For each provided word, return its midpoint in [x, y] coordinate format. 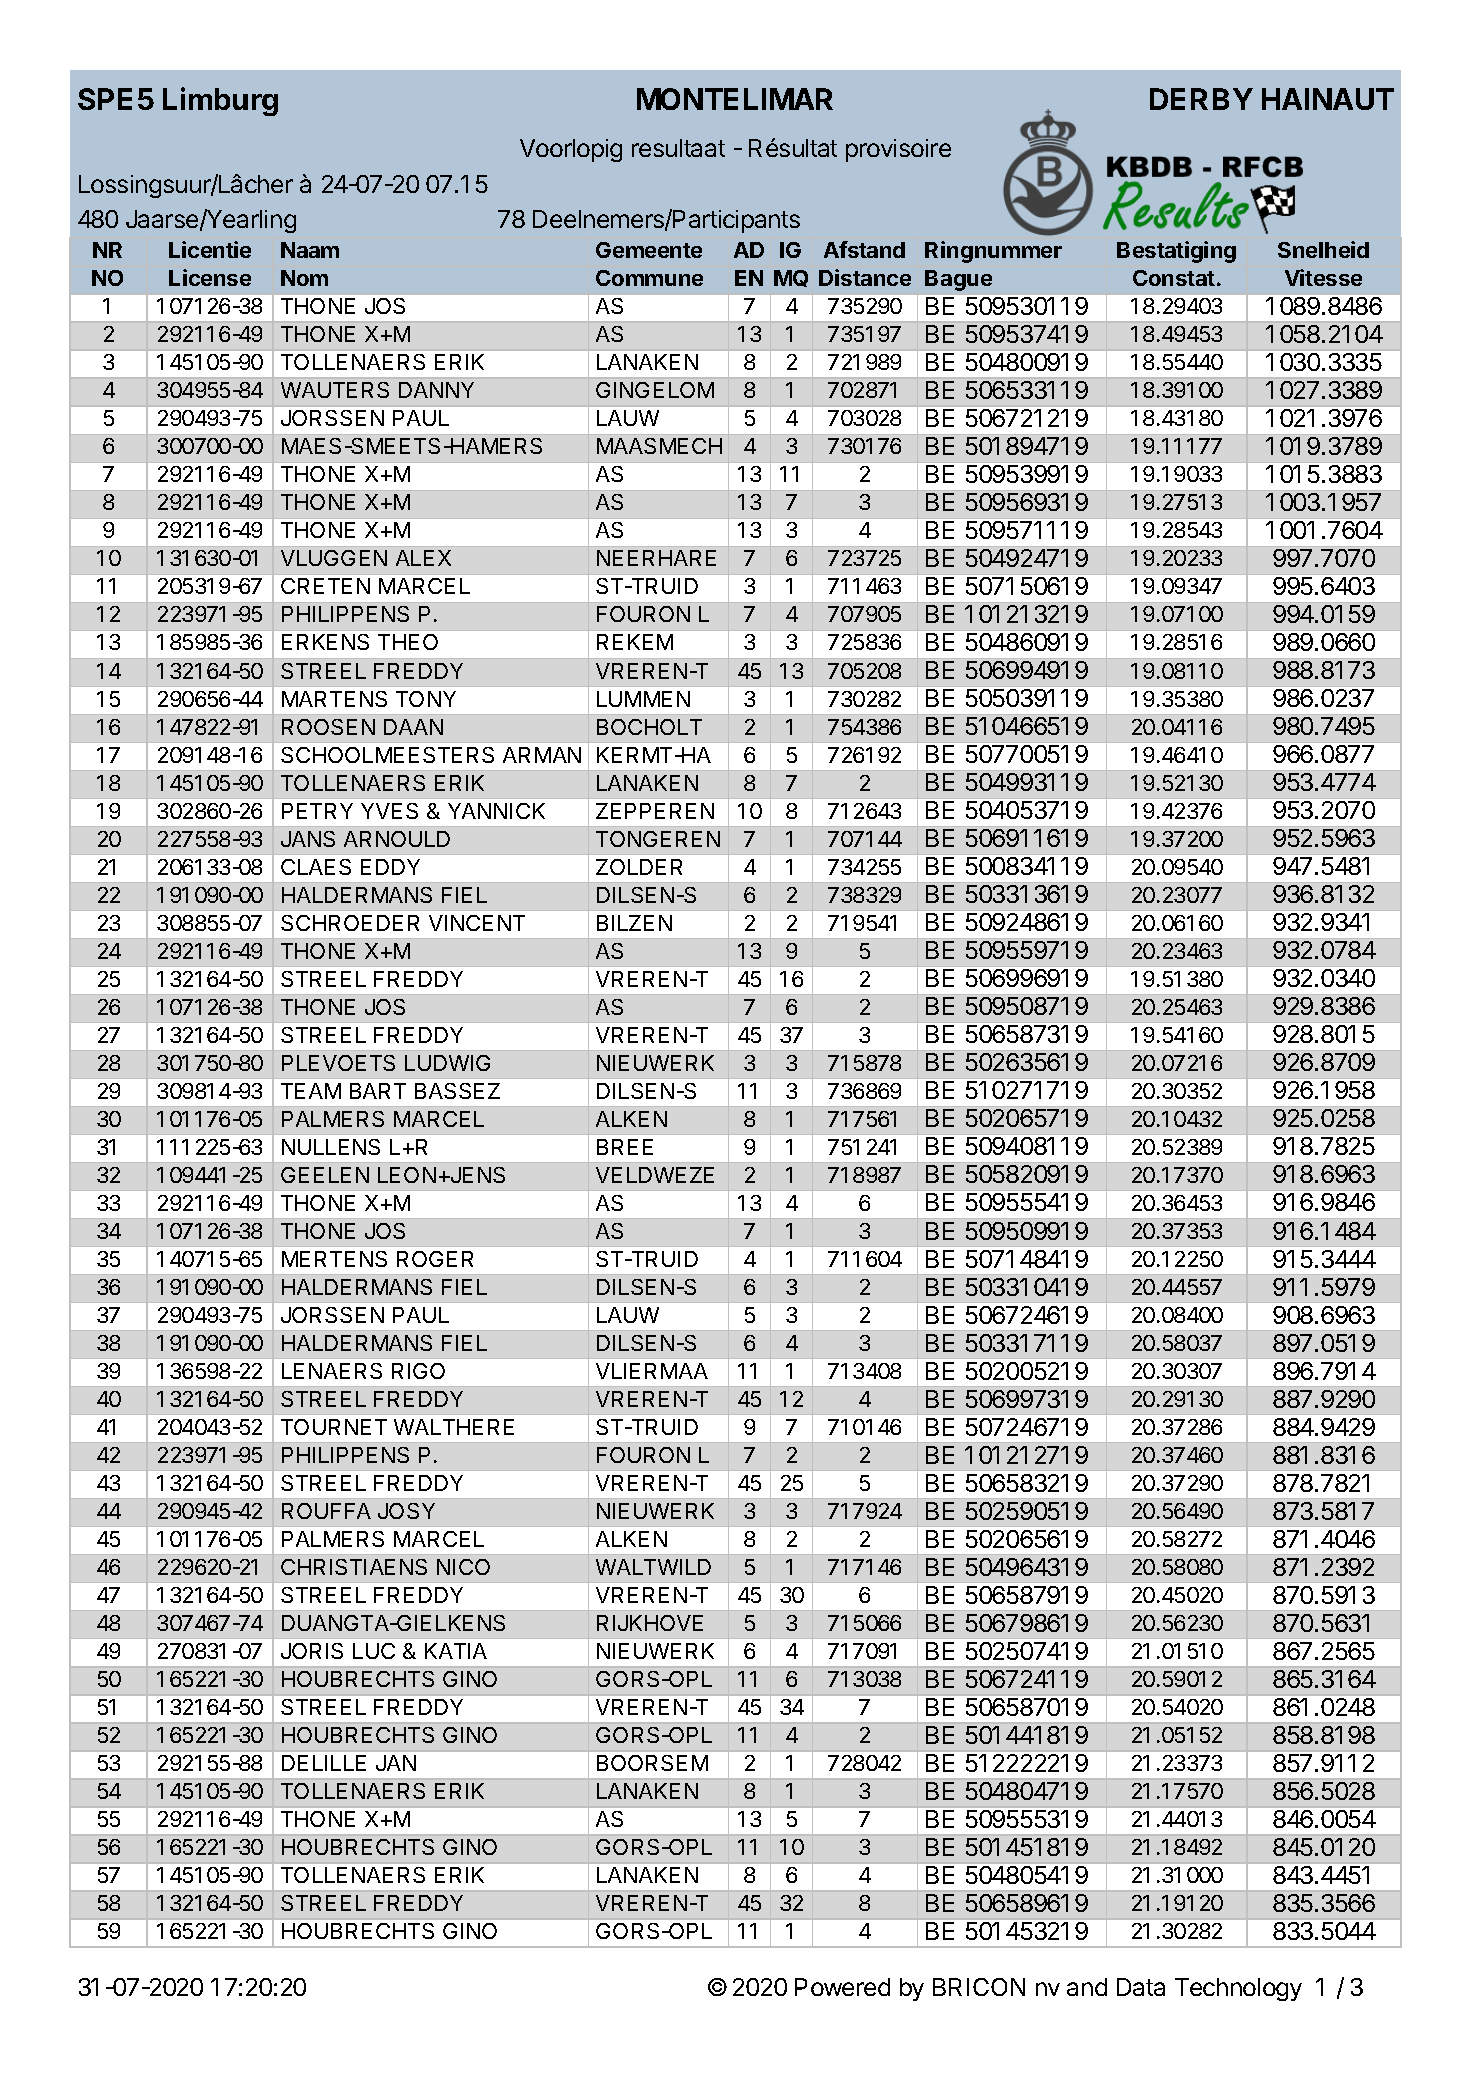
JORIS [312, 1651]
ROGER [435, 1259]
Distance [865, 277]
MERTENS [334, 1259]
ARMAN [542, 755]
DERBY [1201, 99]
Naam [310, 250]
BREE [625, 1147]
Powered [842, 1987]
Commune [649, 278]
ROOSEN [328, 727]
